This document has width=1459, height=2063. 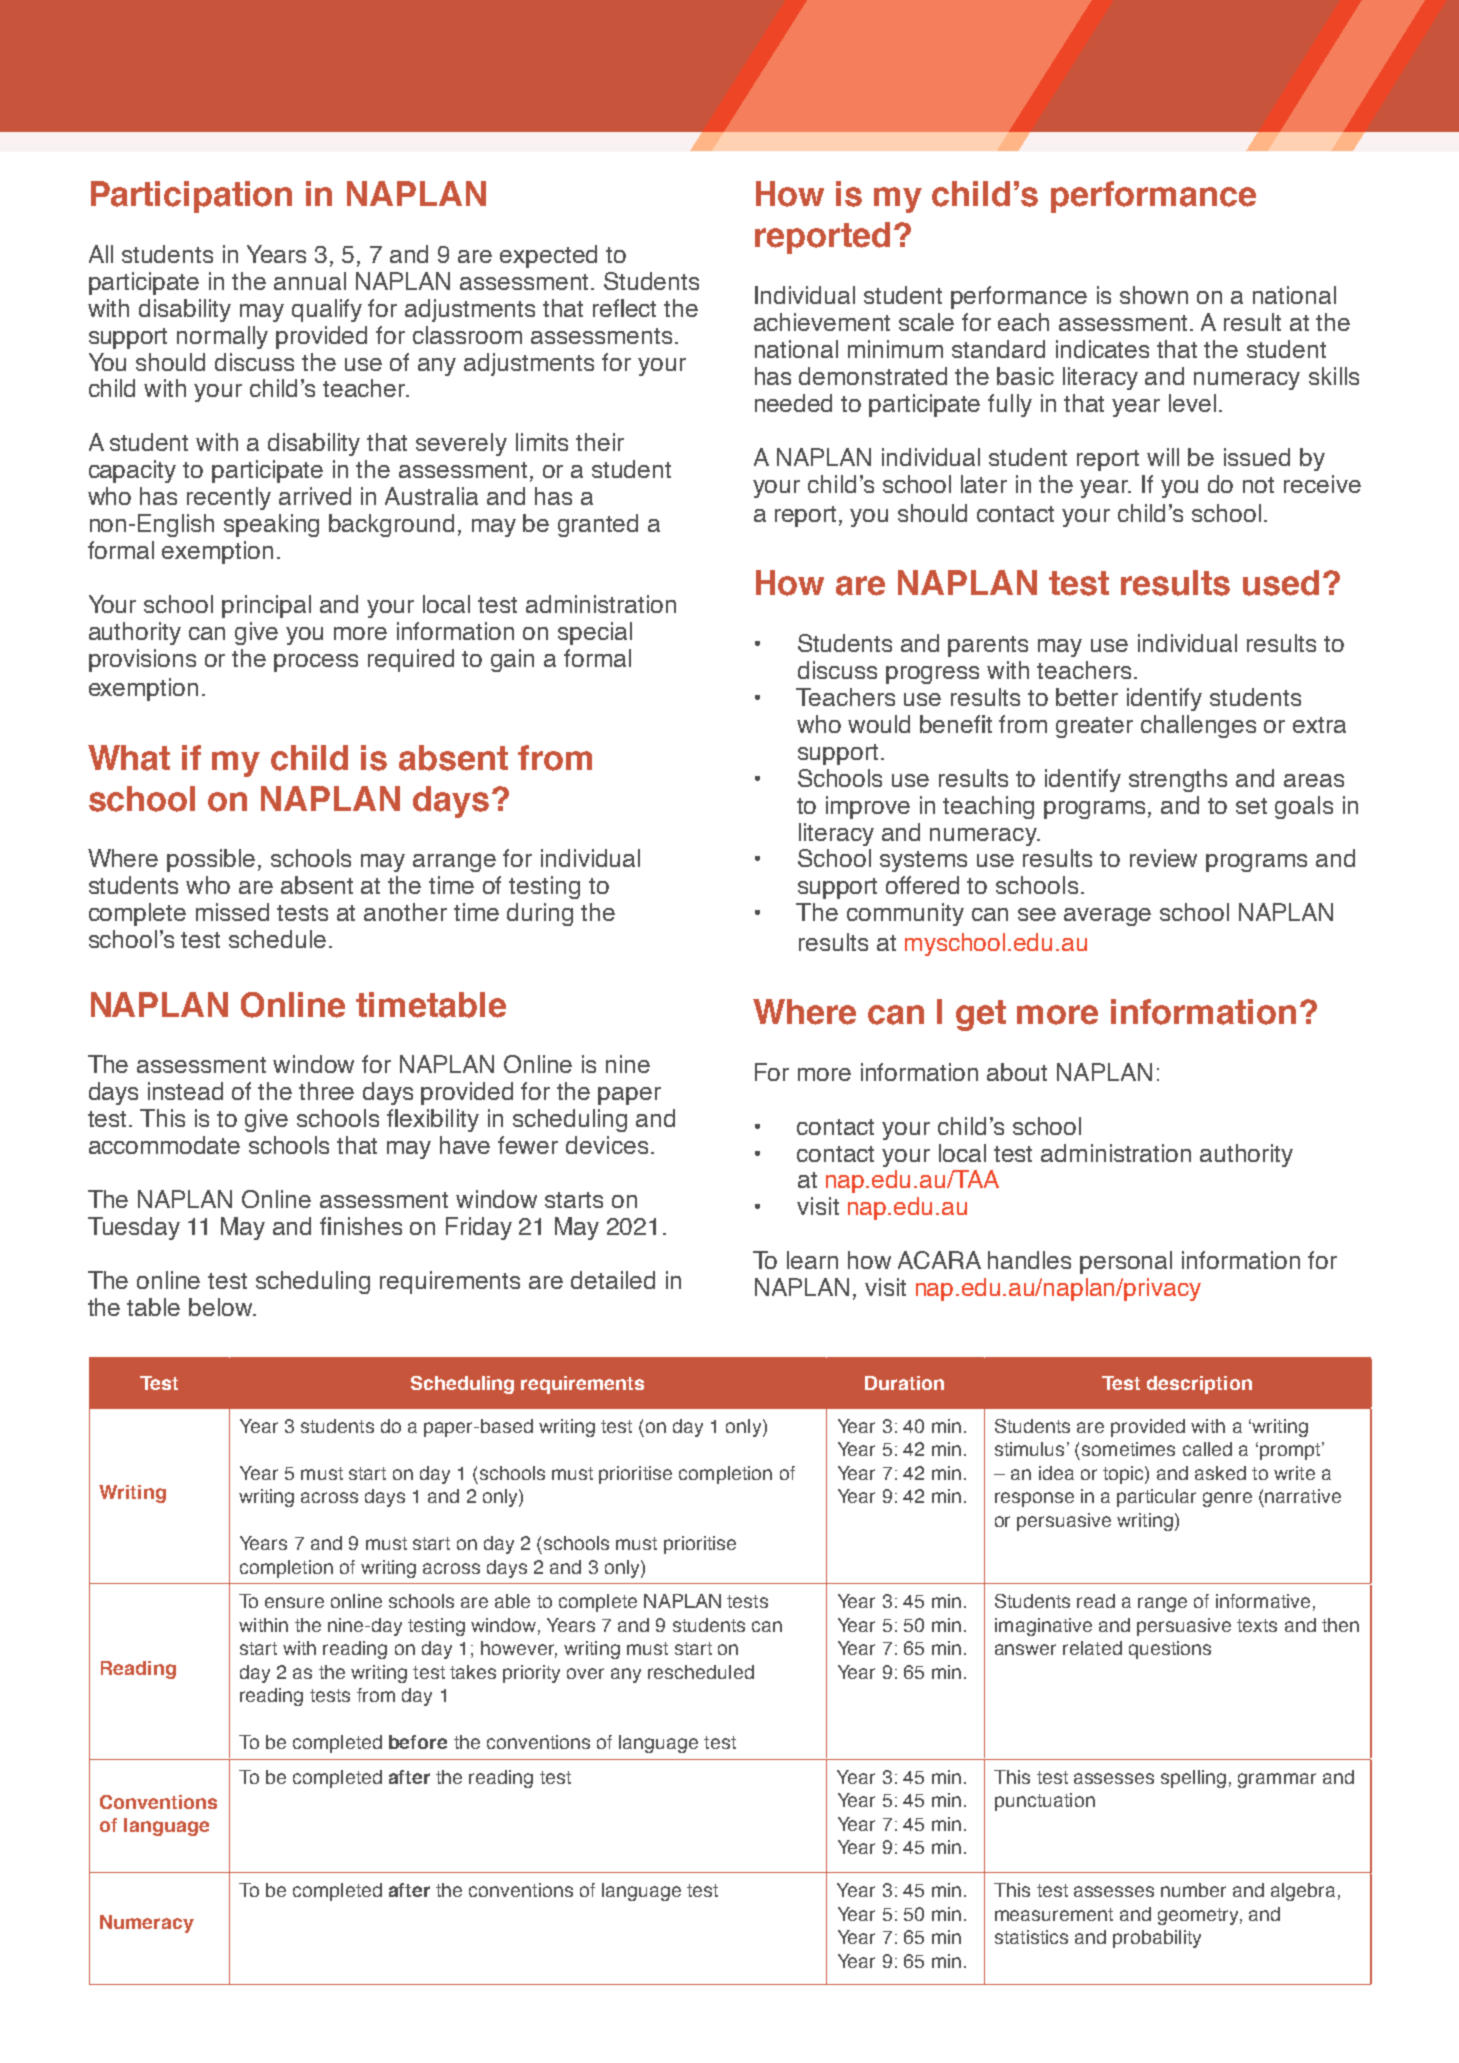 I want to click on annual, so click(x=310, y=281).
